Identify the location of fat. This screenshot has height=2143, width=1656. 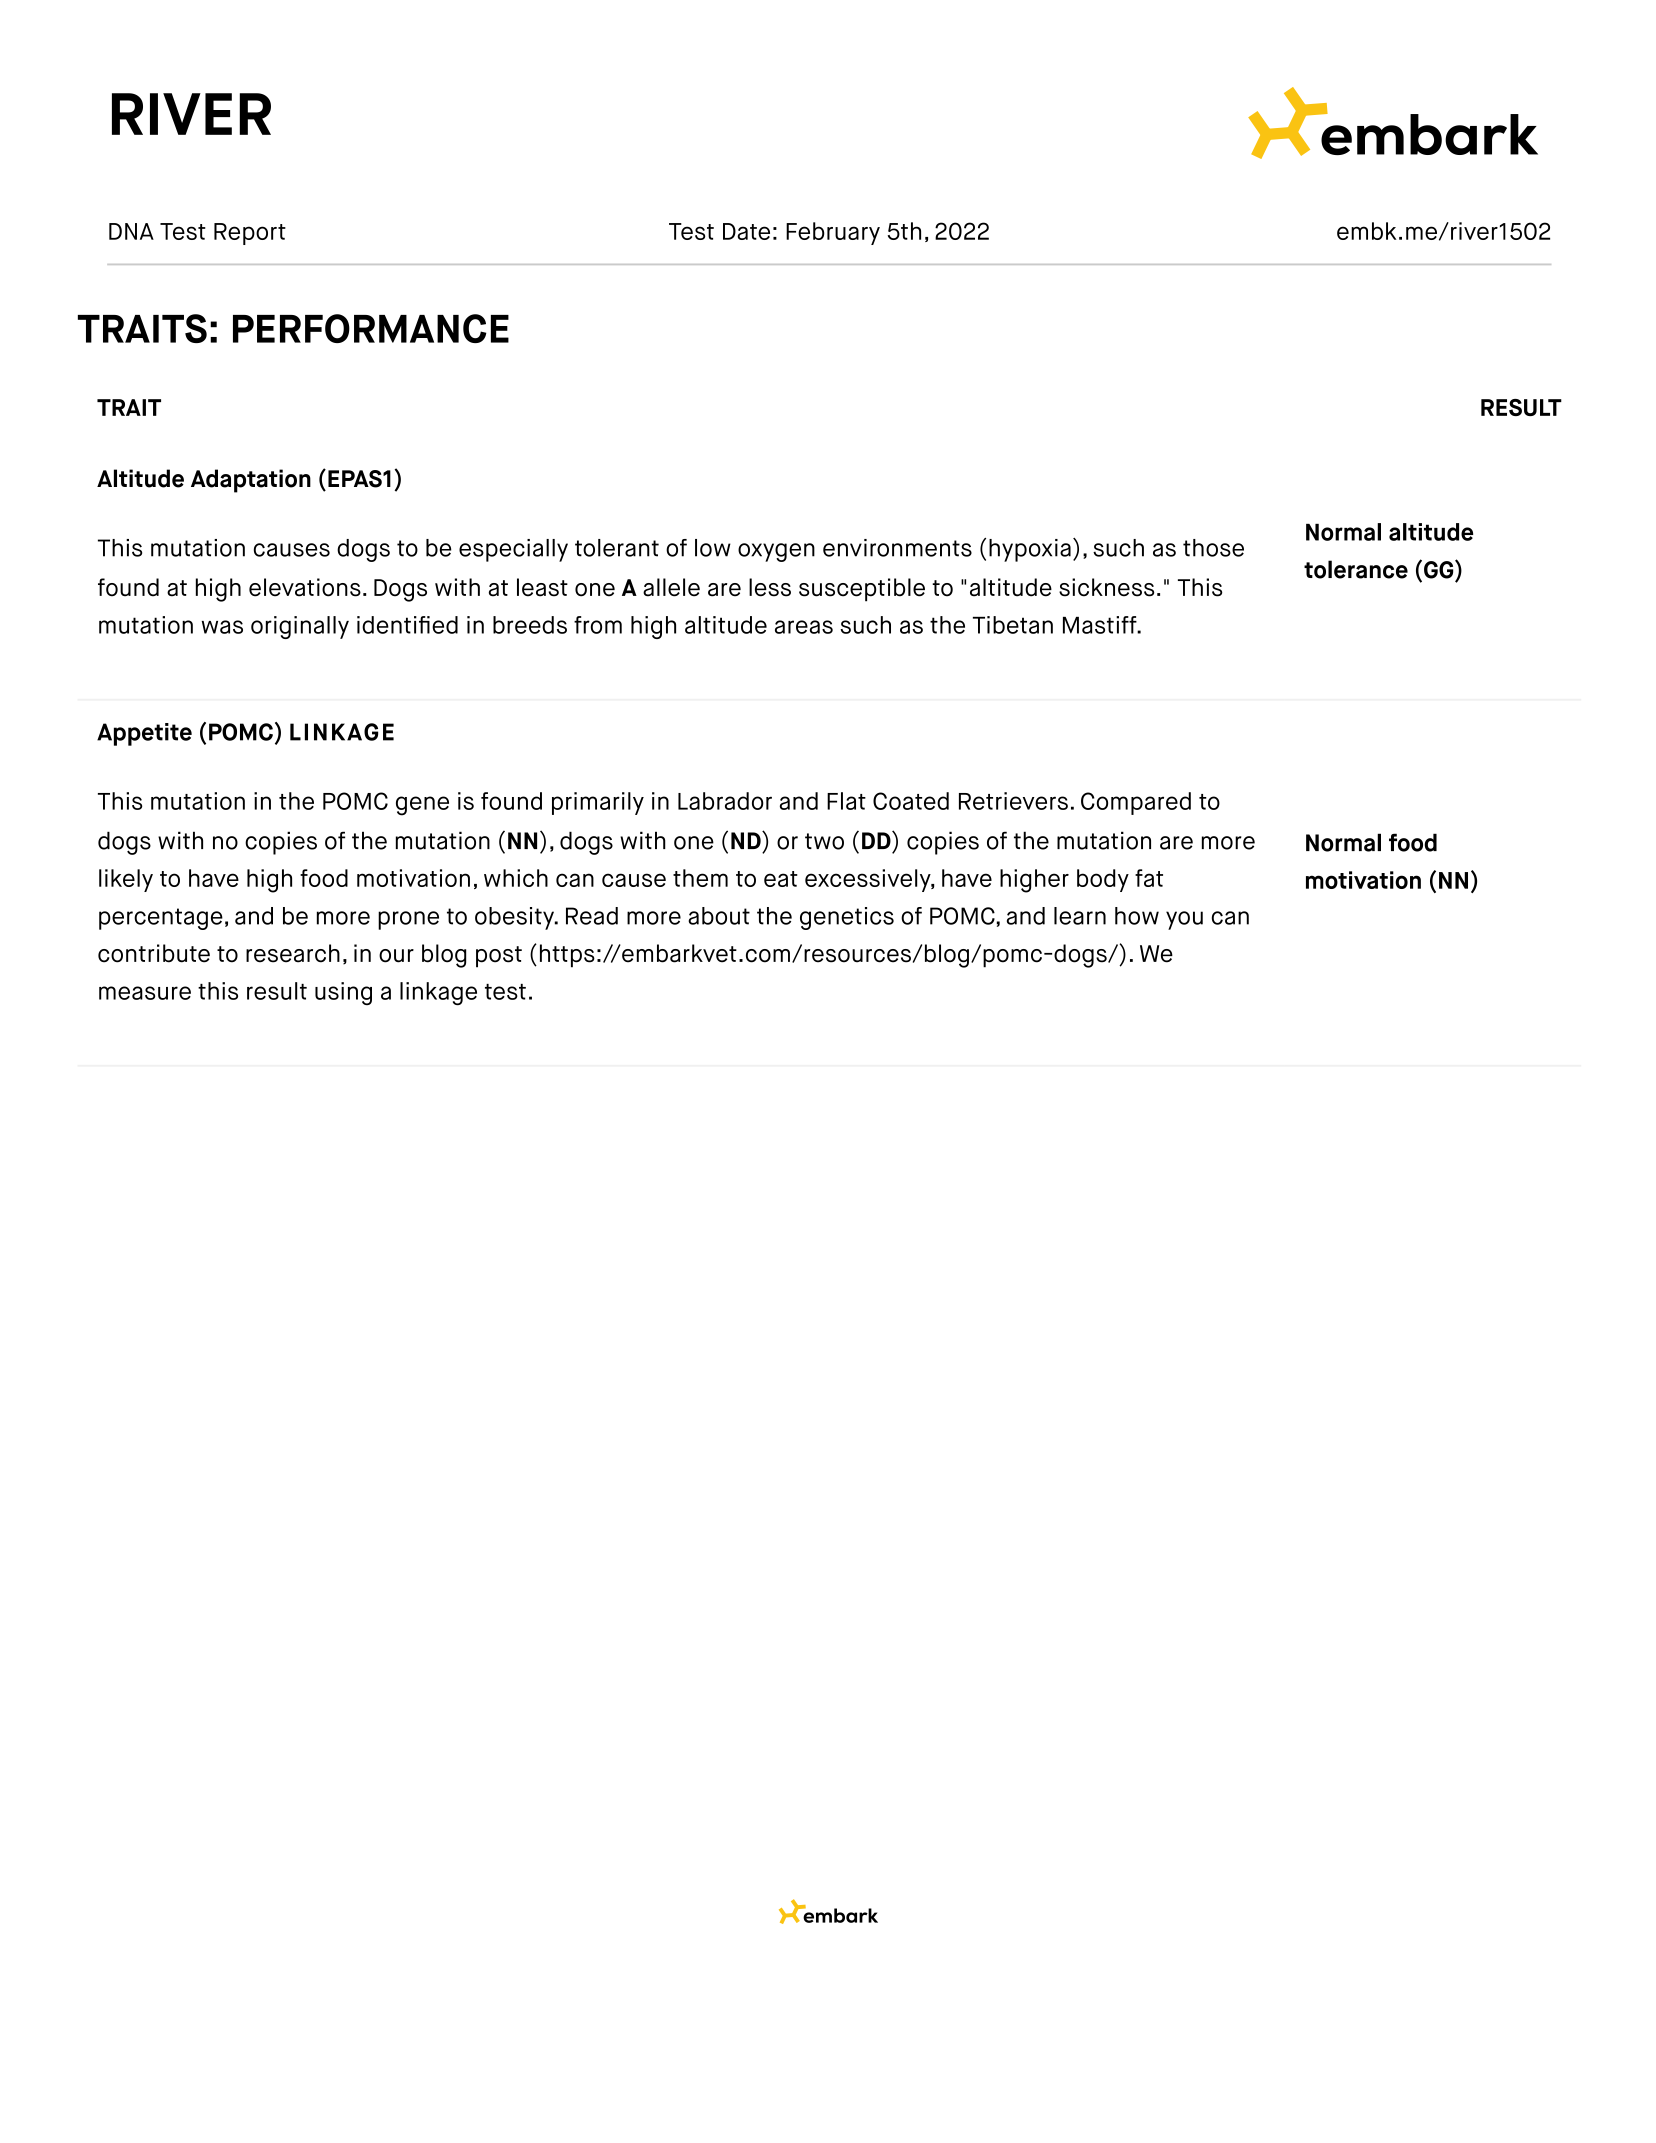
(1149, 878).
